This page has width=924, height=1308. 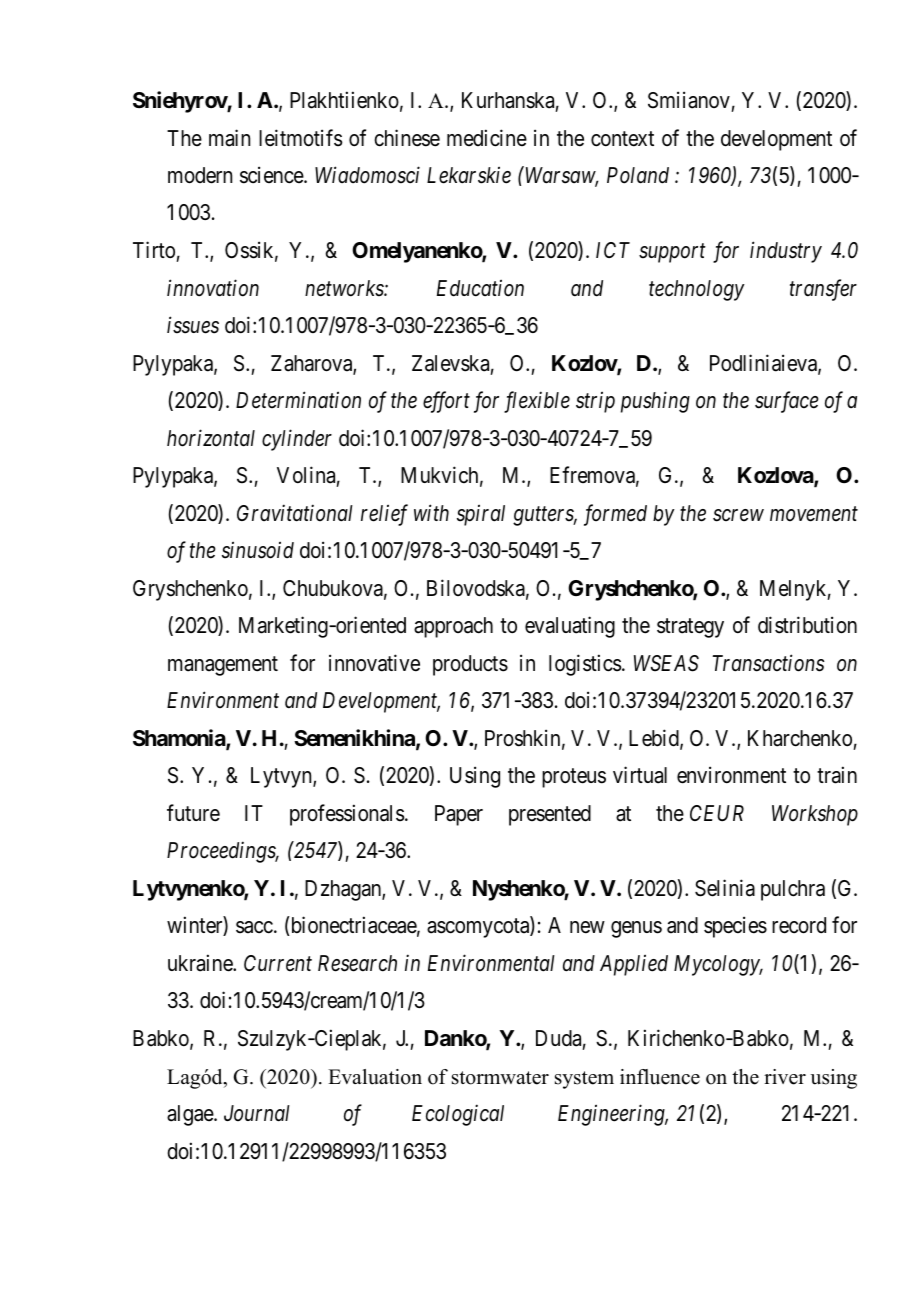 What do you see at coordinates (500, 1078) in the page?
I see `stormwater` at bounding box center [500, 1078].
